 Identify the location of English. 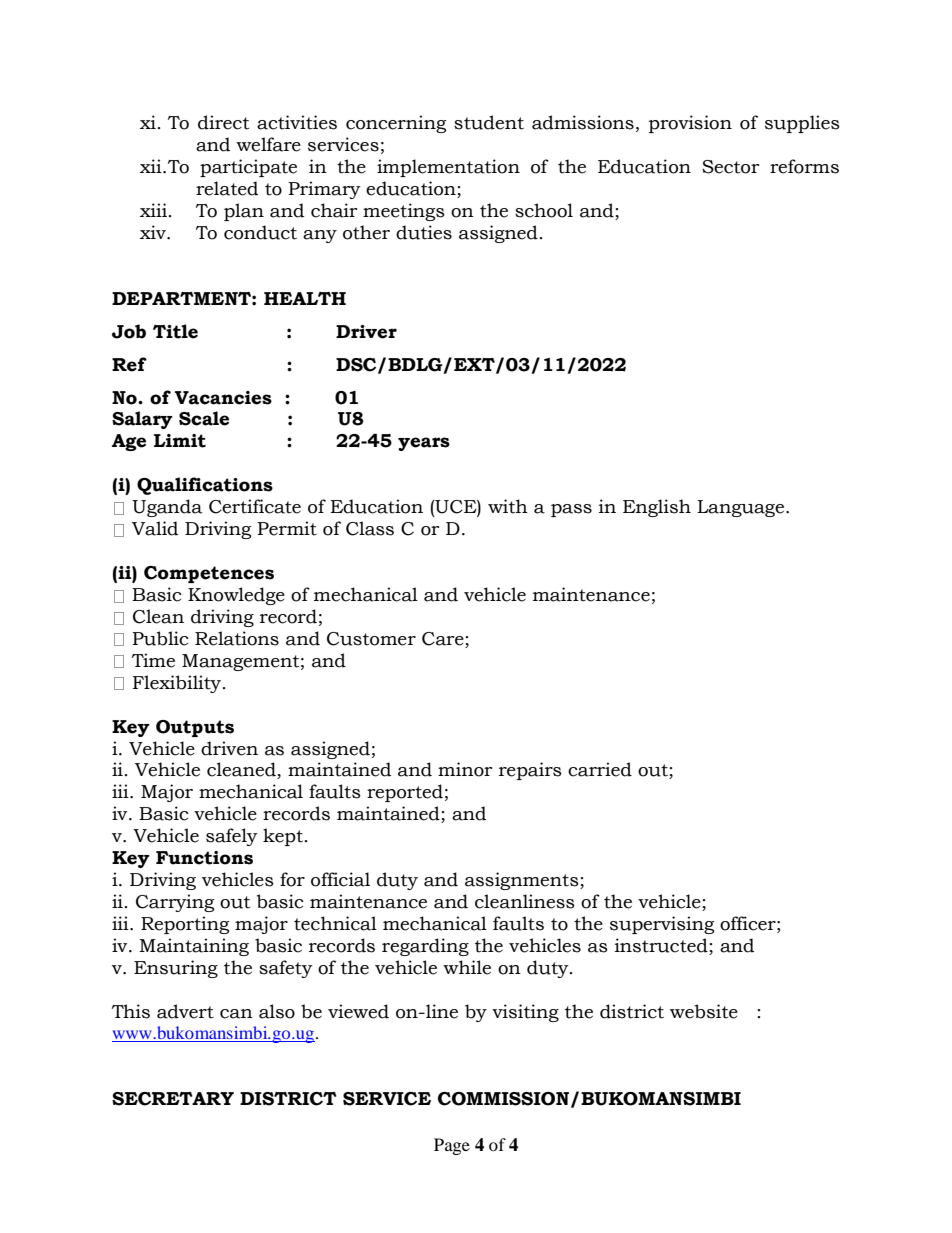
(657, 508).
